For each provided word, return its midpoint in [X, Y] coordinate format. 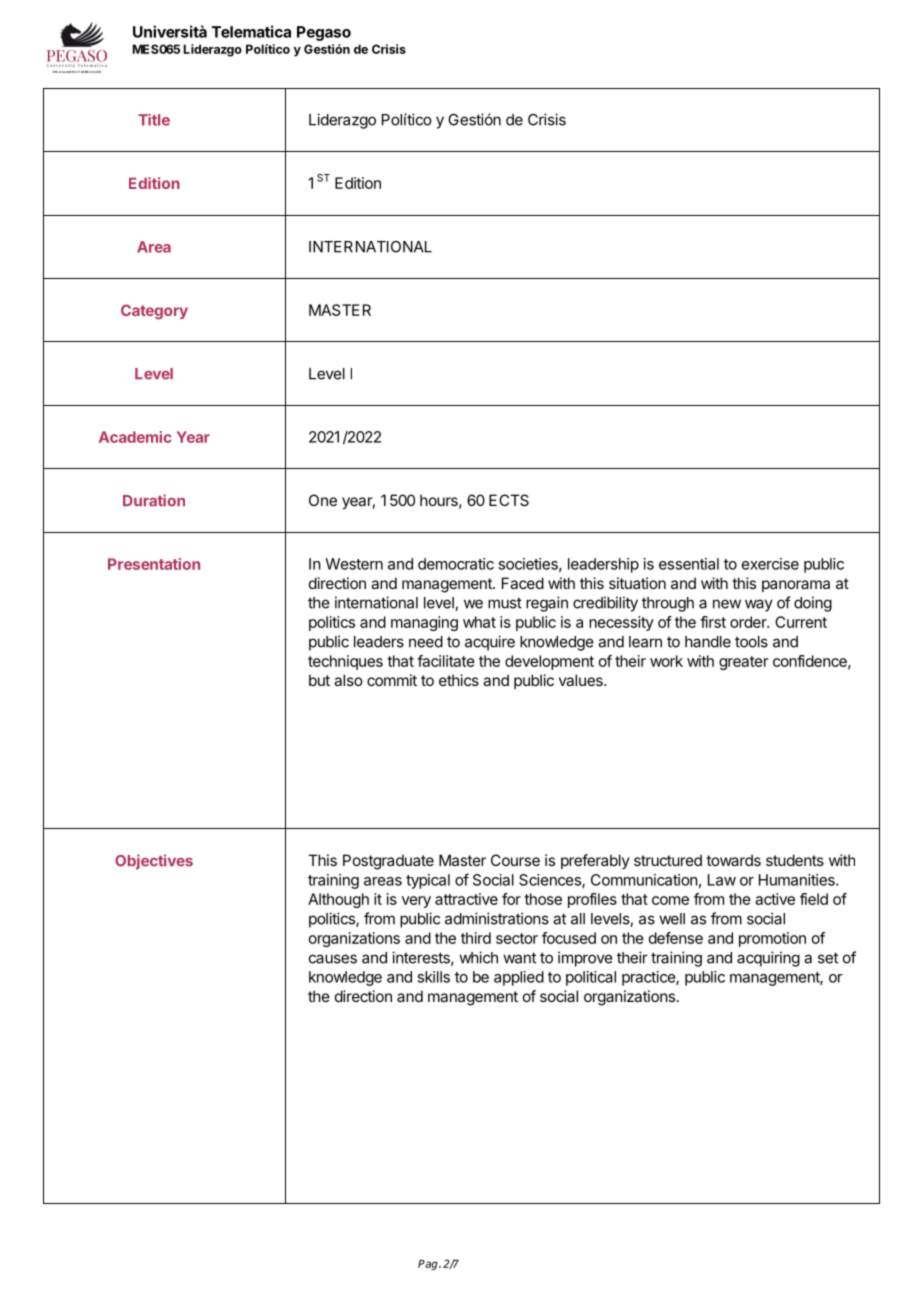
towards [733, 860]
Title [154, 120]
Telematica [251, 31]
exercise [770, 564]
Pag [429, 1265]
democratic [456, 564]
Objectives [154, 862]
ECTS [509, 500]
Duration [154, 500]
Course [515, 860]
